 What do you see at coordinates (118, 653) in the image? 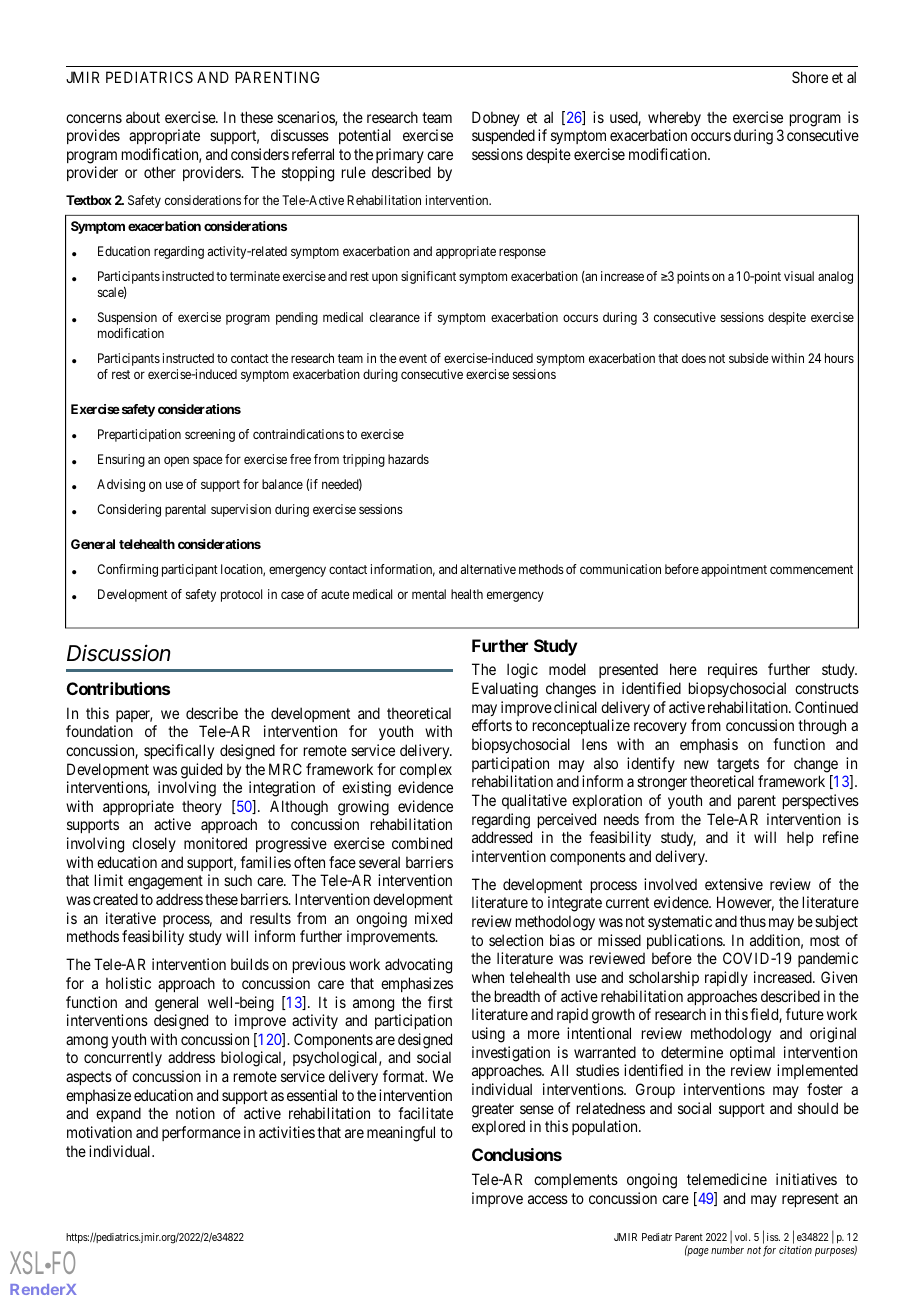
I see `Discussion` at bounding box center [118, 653].
